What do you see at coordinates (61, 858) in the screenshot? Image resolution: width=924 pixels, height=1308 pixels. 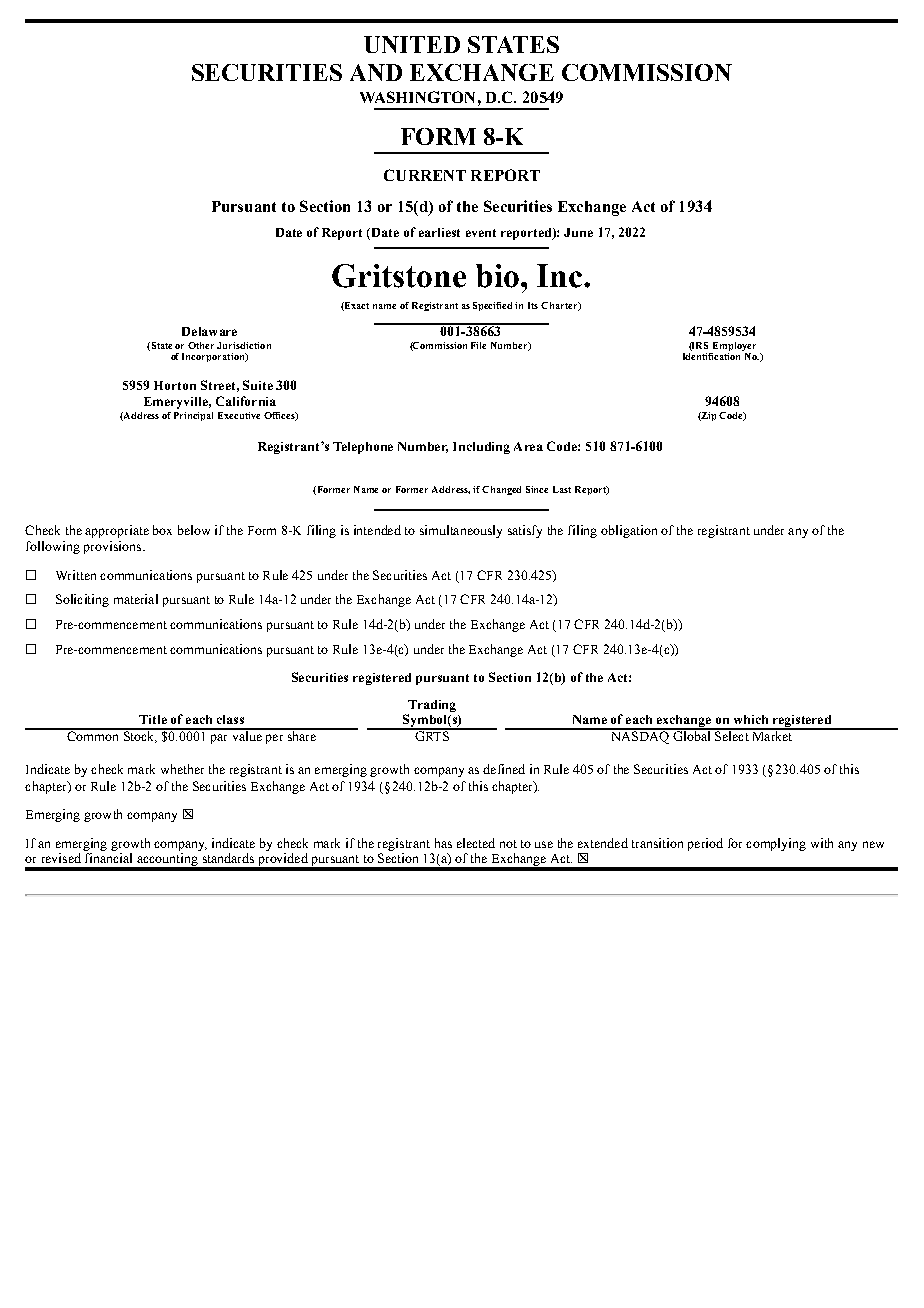 I see `revised` at bounding box center [61, 858].
